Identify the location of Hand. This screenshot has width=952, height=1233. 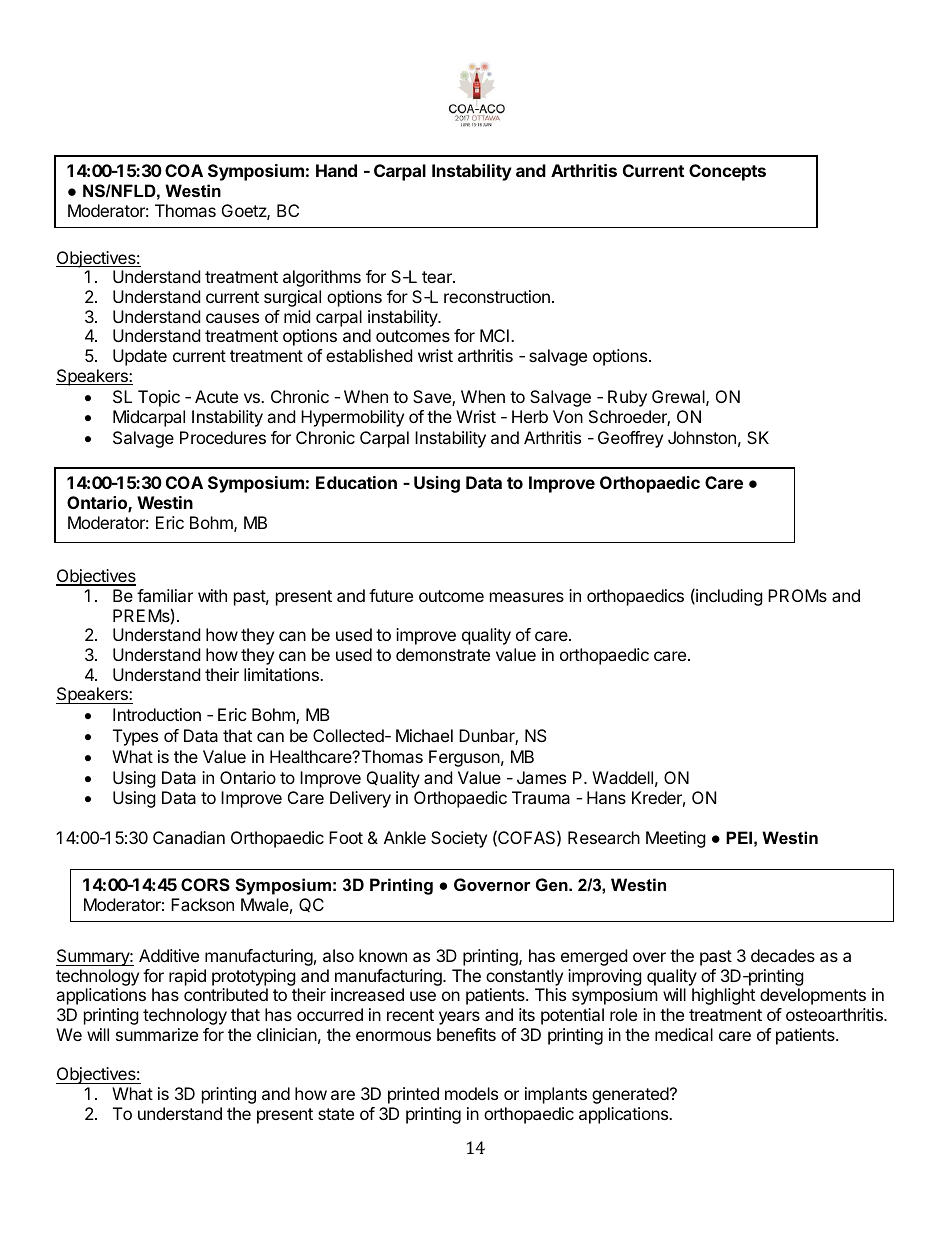
(336, 170).
